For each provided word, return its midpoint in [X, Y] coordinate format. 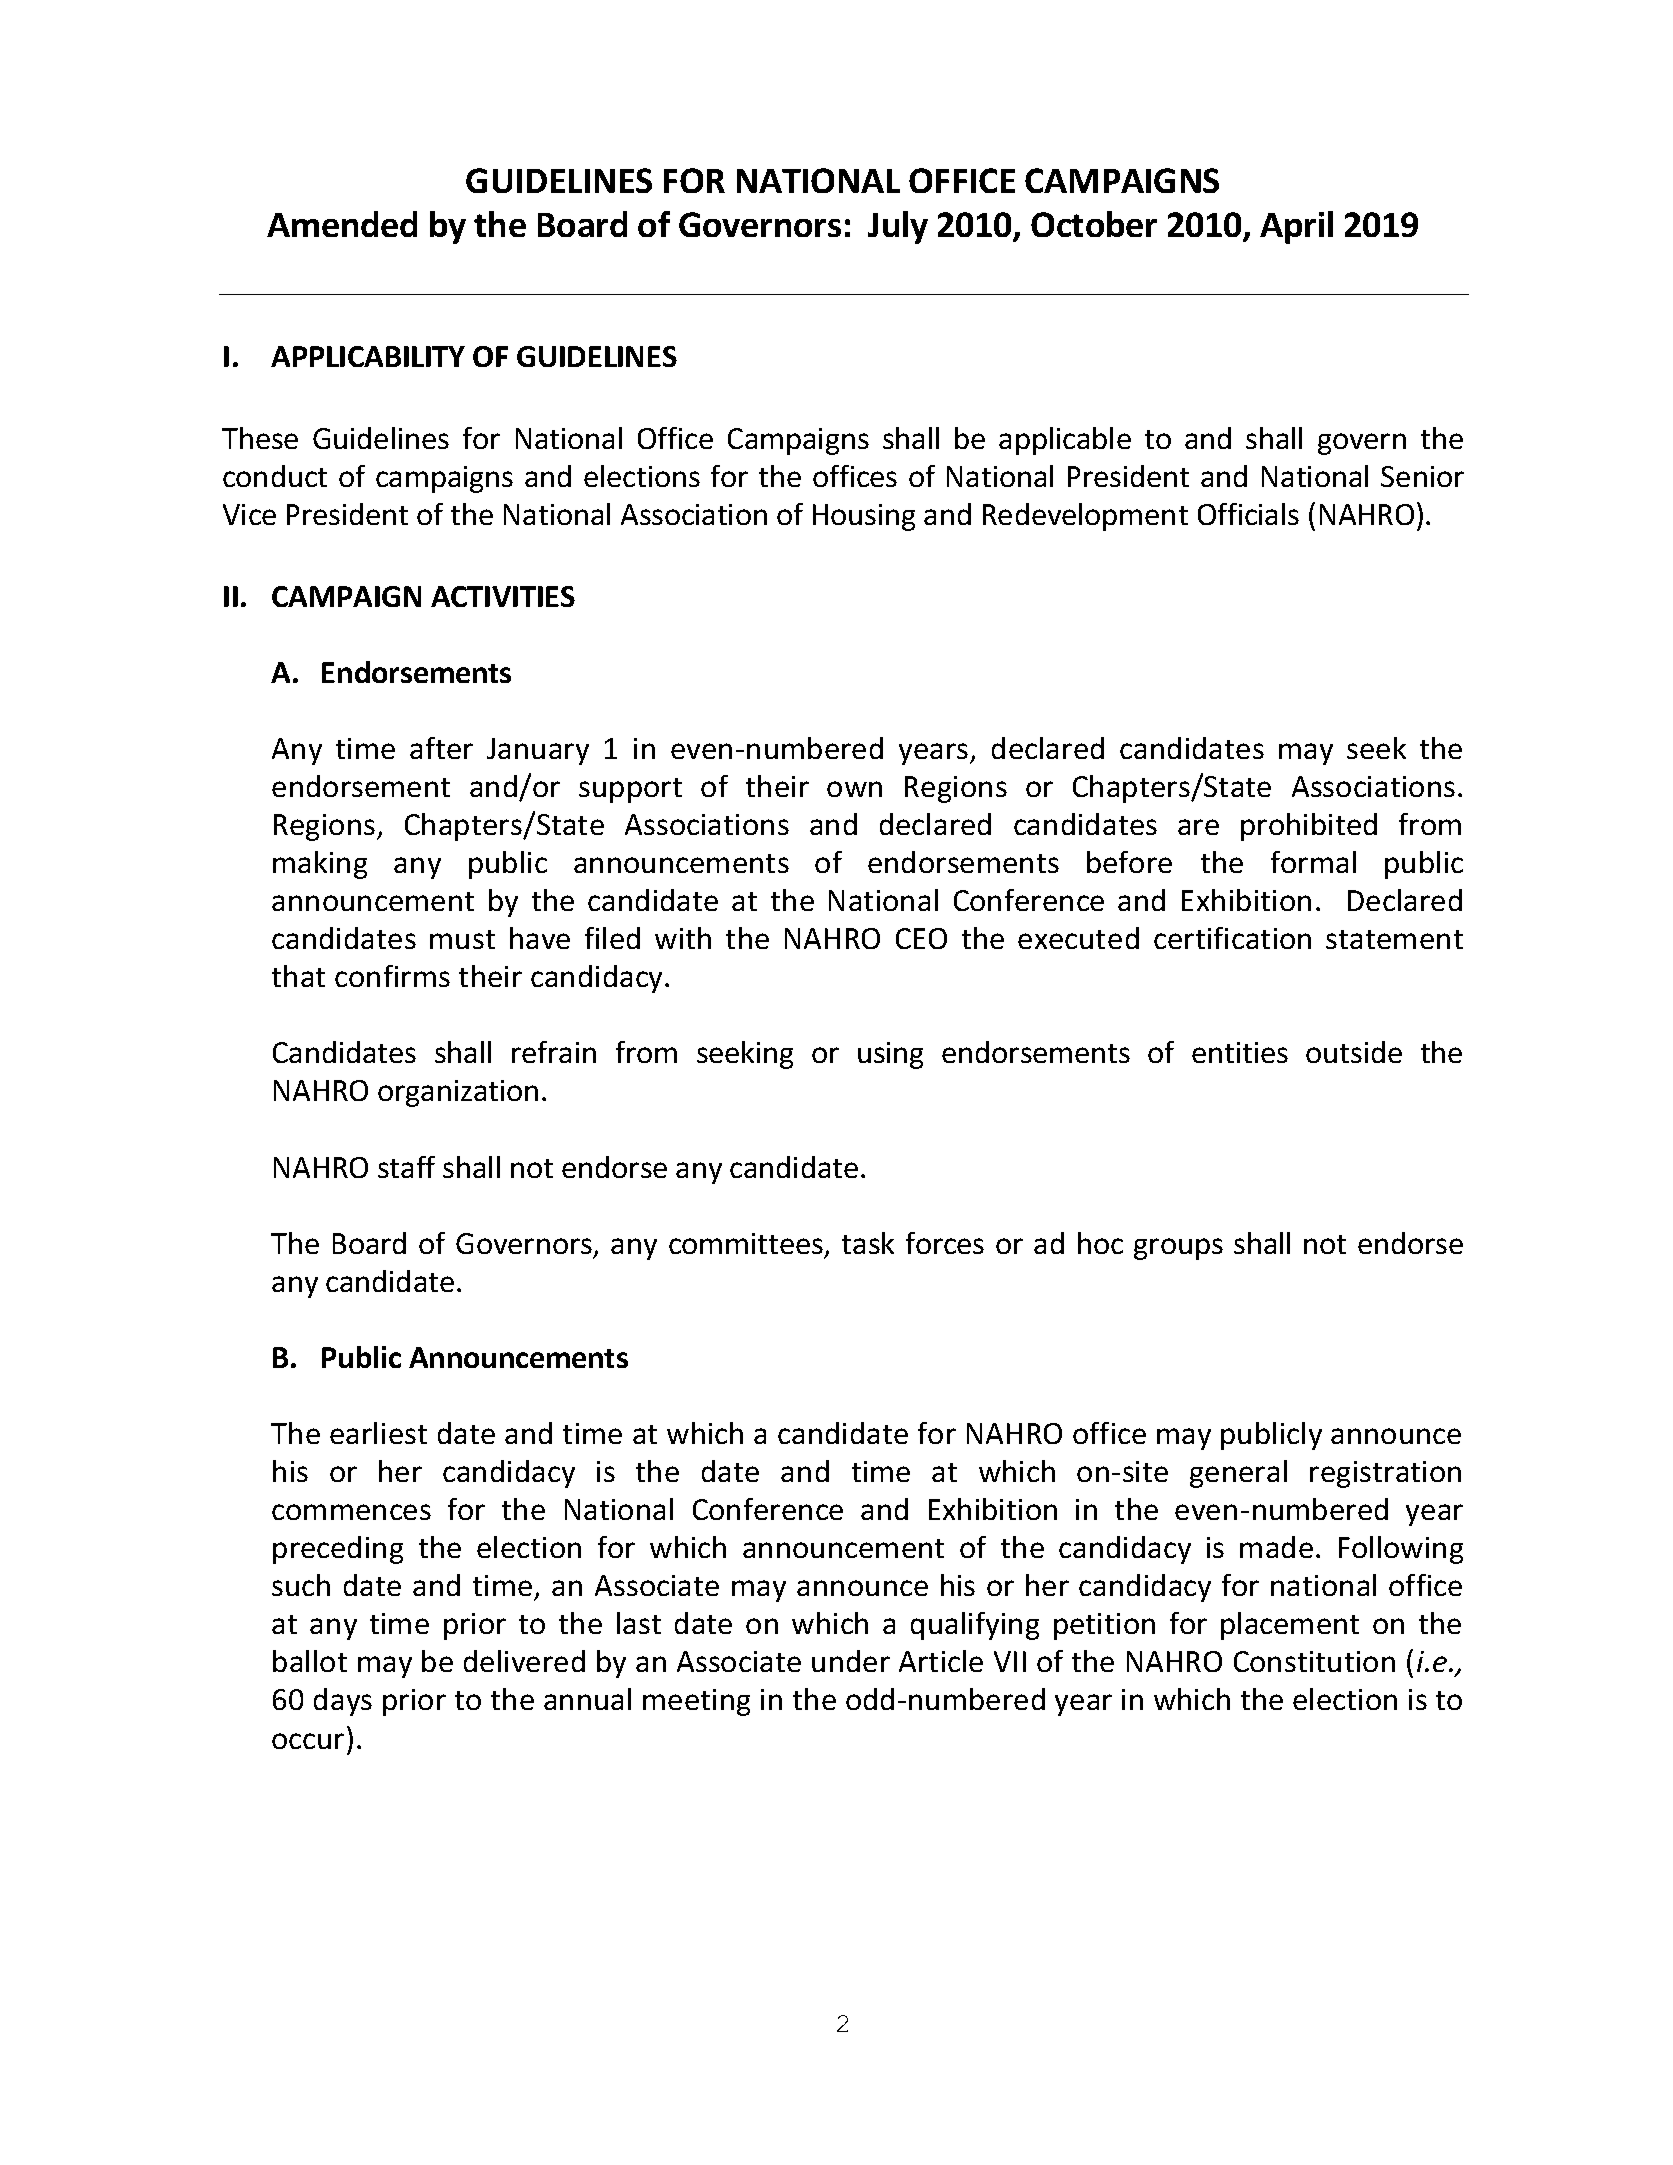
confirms [392, 976]
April [1296, 227]
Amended [342, 224]
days [343, 1702]
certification [1232, 938]
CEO [921, 938]
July [898, 227]
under [851, 1661]
